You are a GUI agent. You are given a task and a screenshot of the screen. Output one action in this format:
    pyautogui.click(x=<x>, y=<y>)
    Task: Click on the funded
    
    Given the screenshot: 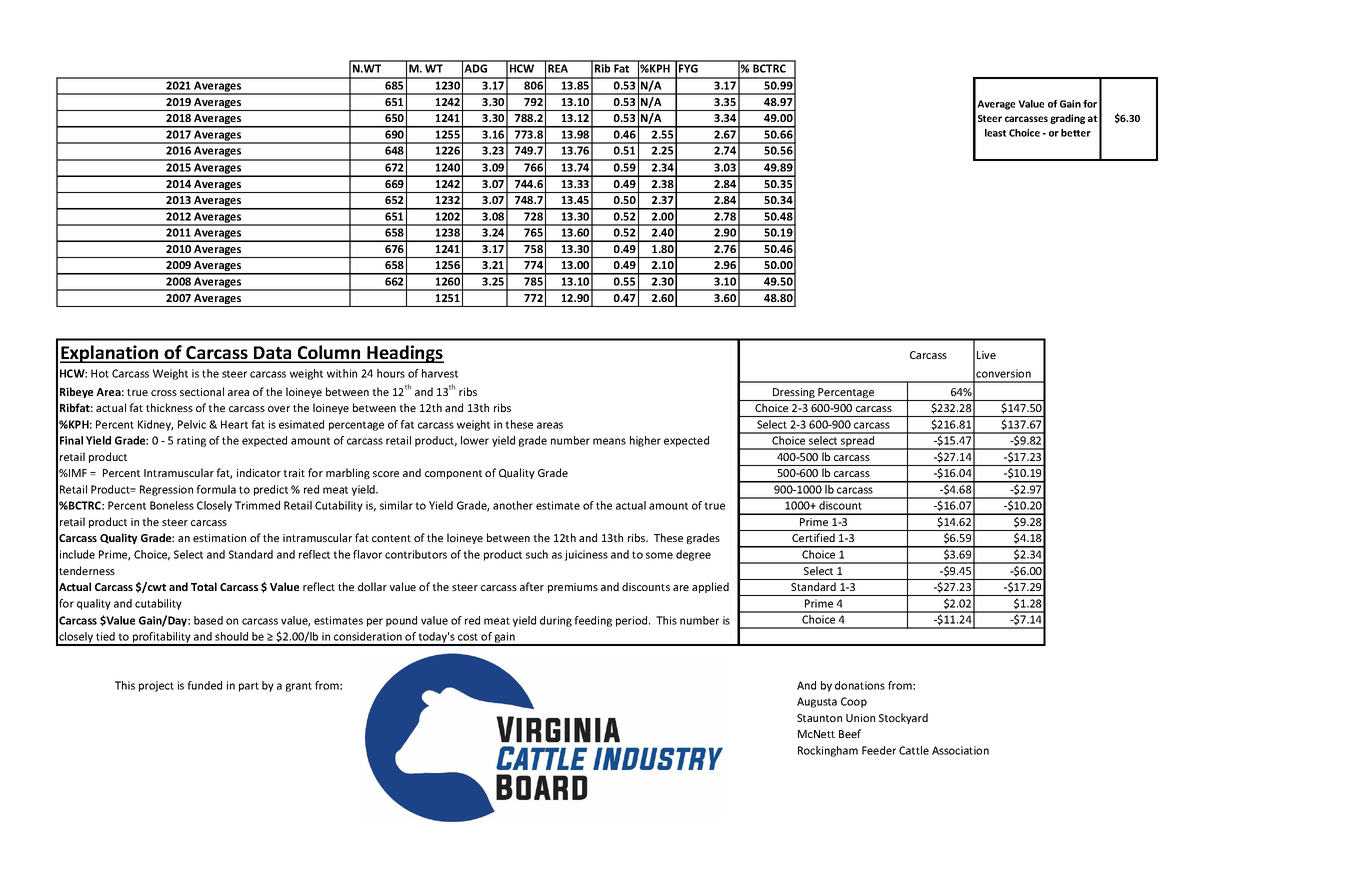 What is the action you would take?
    pyautogui.click(x=204, y=685)
